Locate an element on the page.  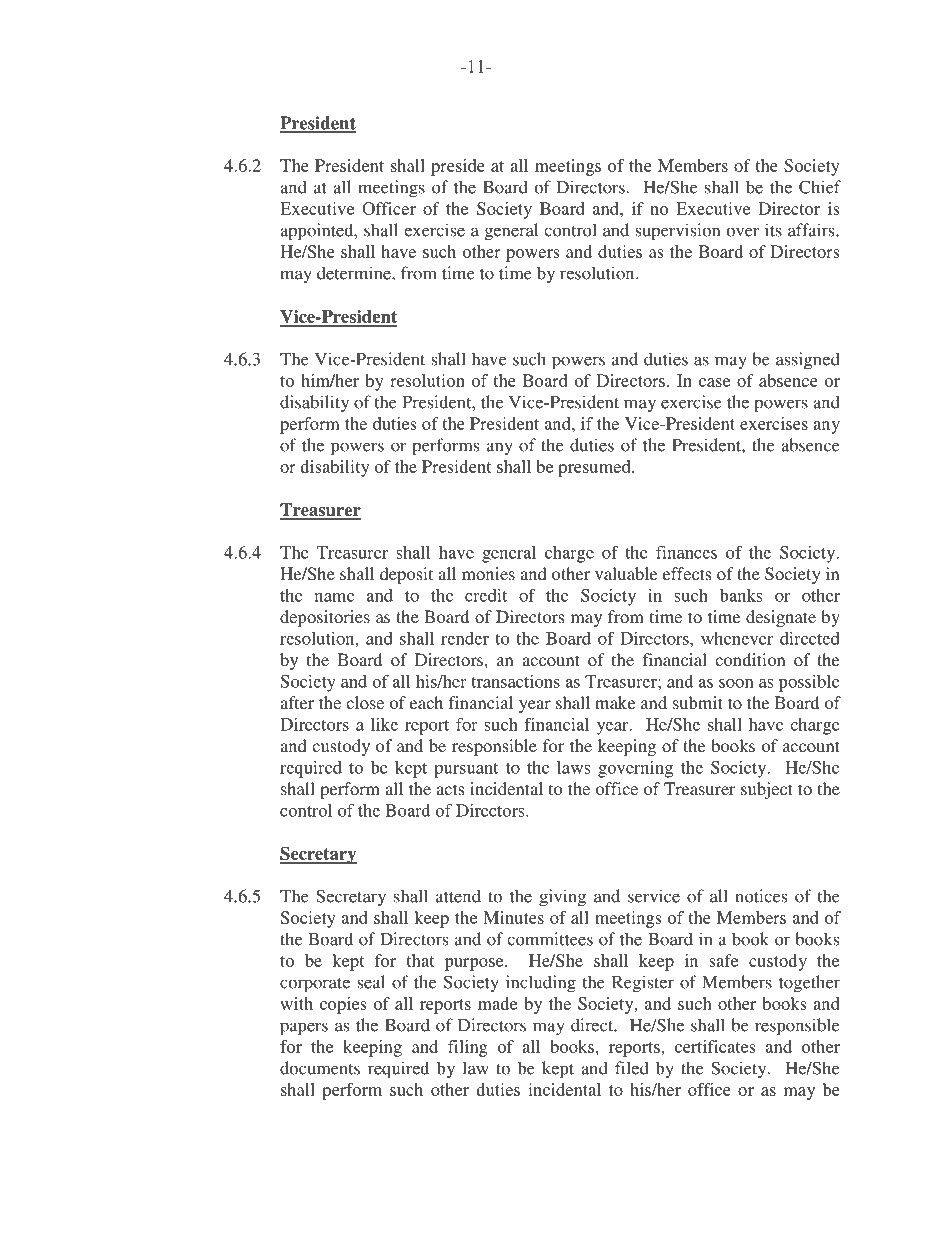
supervision is located at coordinates (677, 232).
